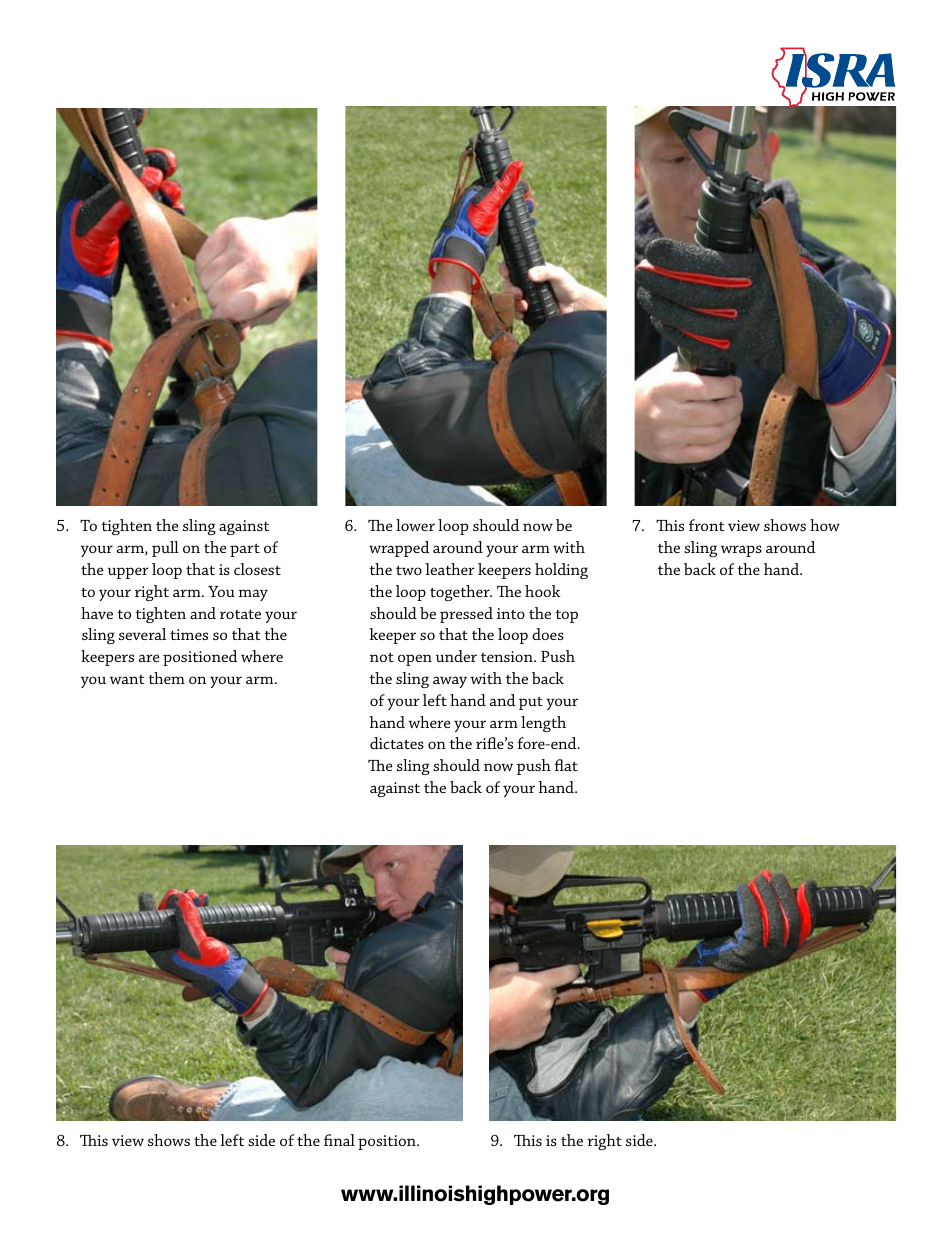  Describe the element at coordinates (339, 1140) in the screenshot. I see `final` at that location.
